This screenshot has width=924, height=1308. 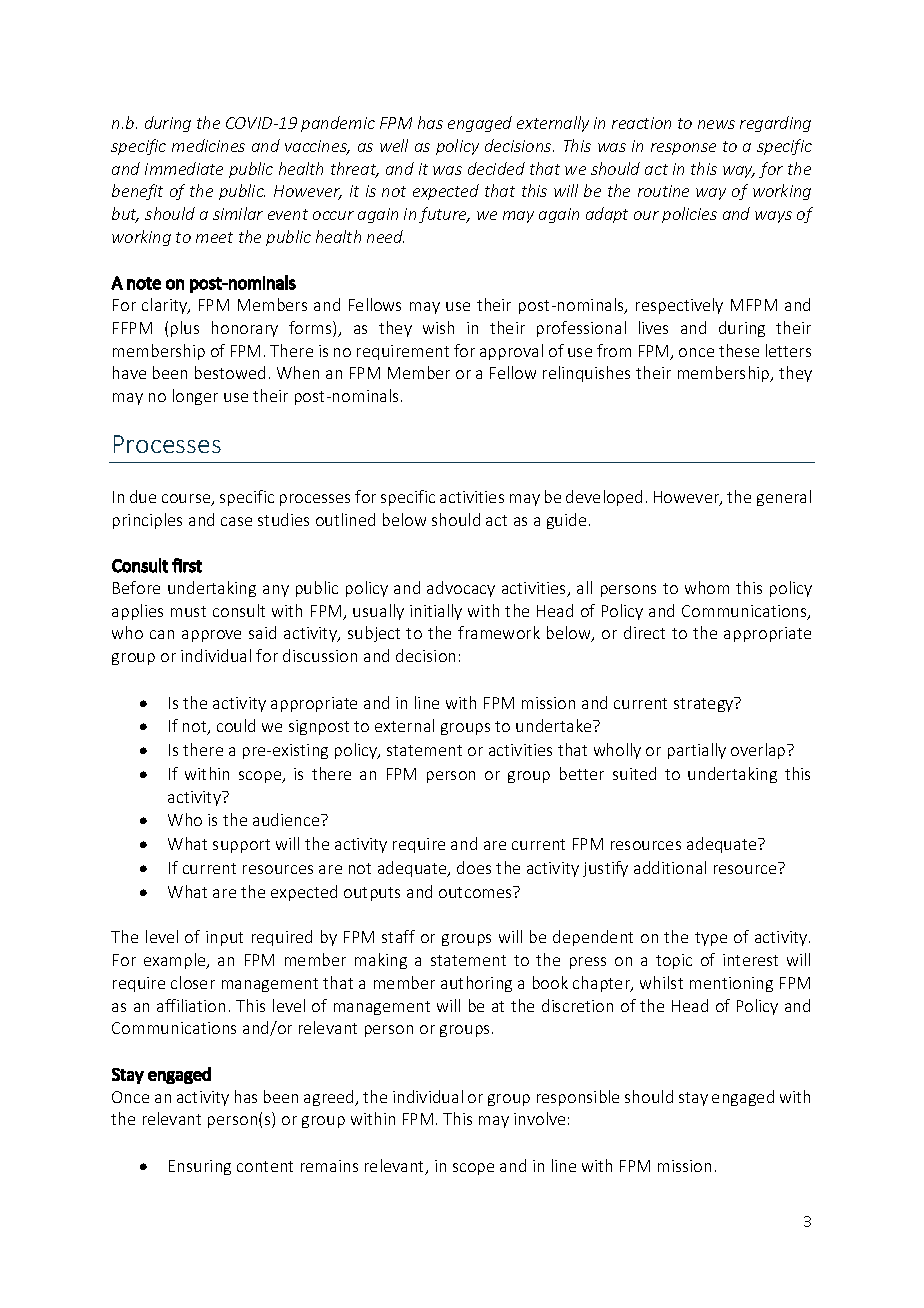 What do you see at coordinates (496, 168) in the screenshot?
I see `decided` at bounding box center [496, 168].
